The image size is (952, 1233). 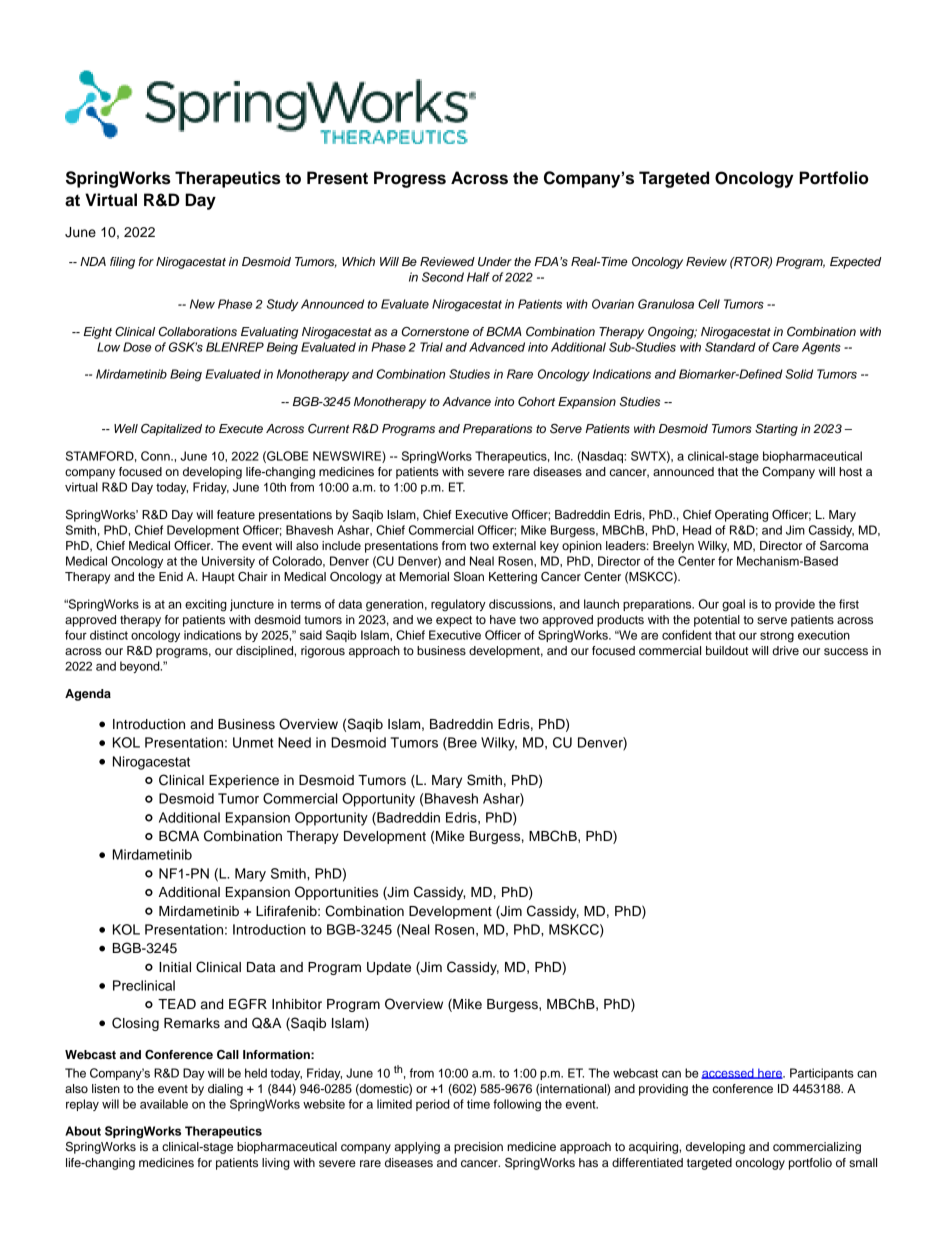 What do you see at coordinates (770, 1073) in the document?
I see `here` at bounding box center [770, 1073].
